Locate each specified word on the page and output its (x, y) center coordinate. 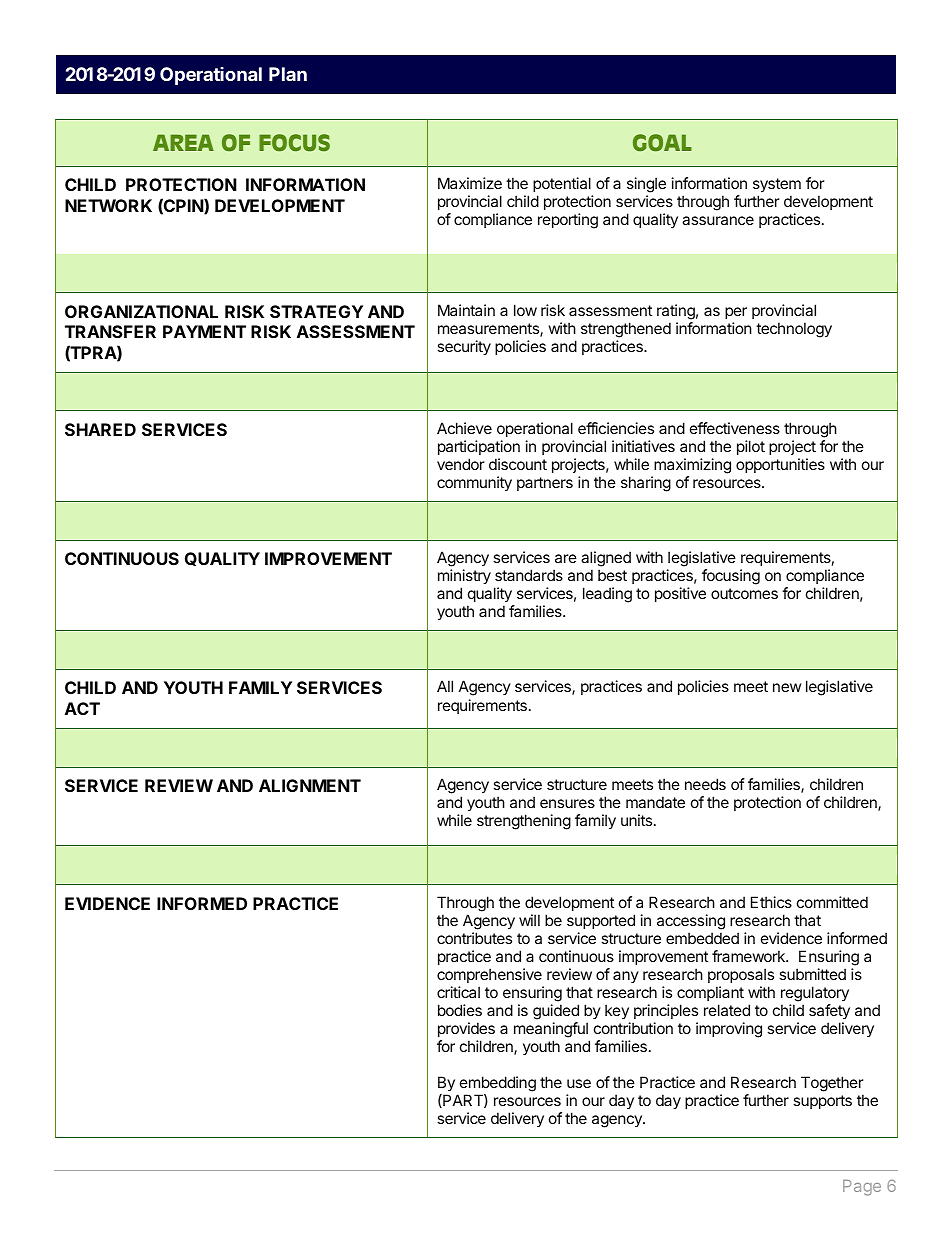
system (777, 185)
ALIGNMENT (310, 785)
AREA (183, 142)
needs (705, 784)
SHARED (100, 429)
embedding (498, 1084)
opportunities (780, 465)
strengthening (524, 822)
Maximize (470, 183)
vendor (461, 464)
